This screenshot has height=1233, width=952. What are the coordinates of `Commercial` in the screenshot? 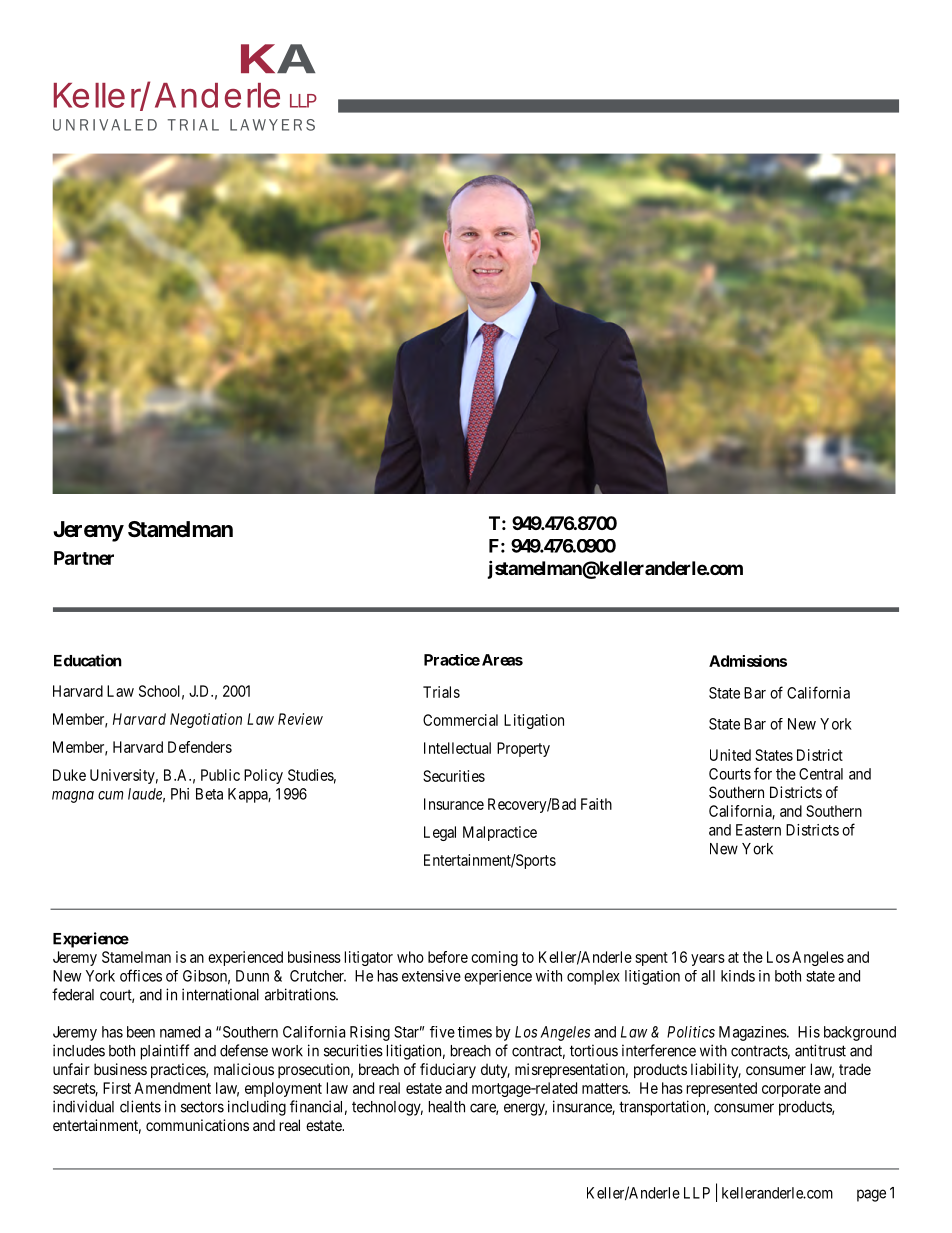 It's located at (460, 720).
